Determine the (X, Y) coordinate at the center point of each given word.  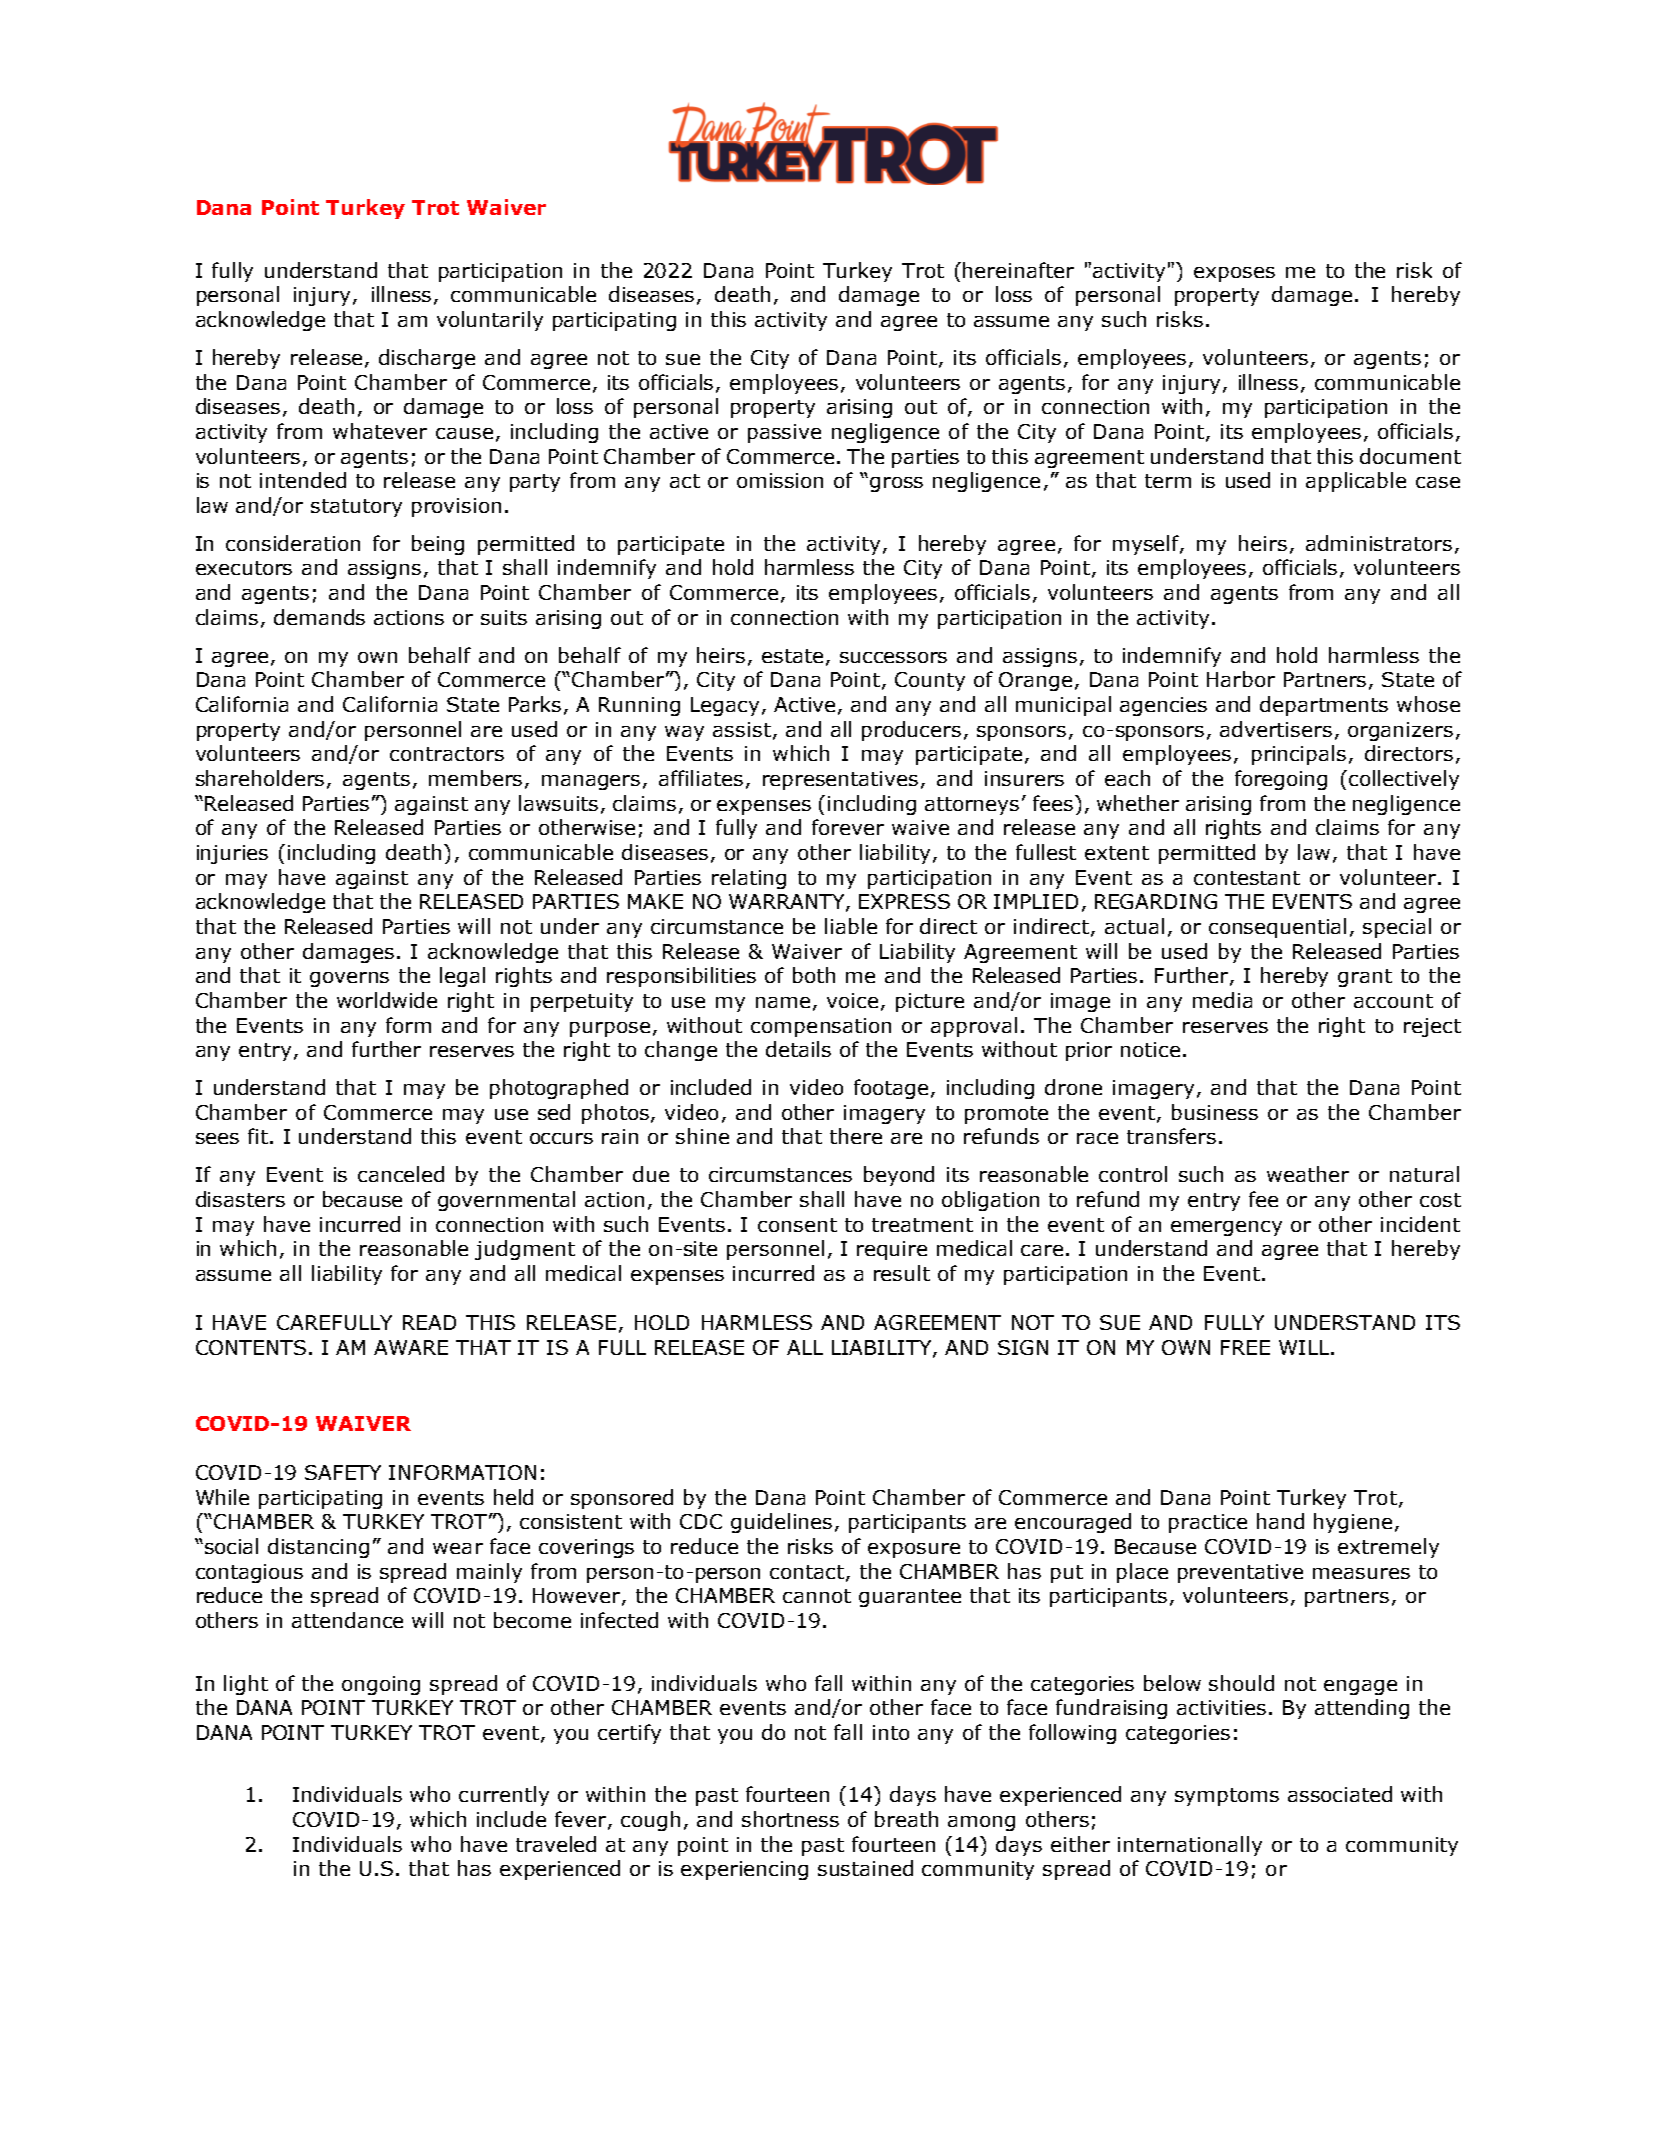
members (475, 778)
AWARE (411, 1347)
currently (504, 1796)
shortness (790, 1819)
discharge (427, 359)
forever (848, 827)
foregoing (1281, 780)
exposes (1234, 274)
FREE (1245, 1347)
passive (784, 433)
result (902, 1273)
